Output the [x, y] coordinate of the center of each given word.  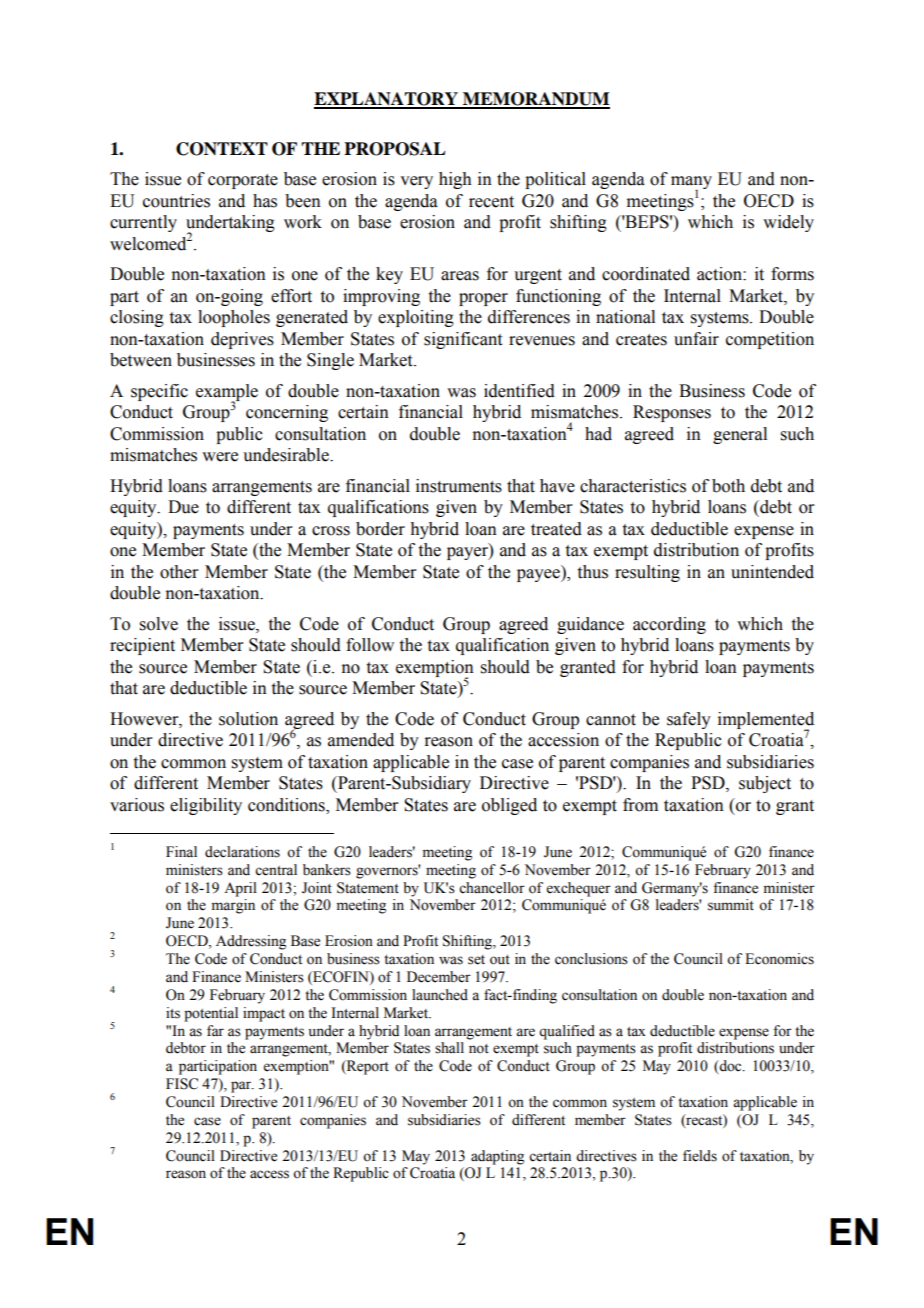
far [215, 1030]
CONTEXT [222, 149]
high [455, 180]
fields [700, 1156]
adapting [497, 1157]
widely [788, 223]
